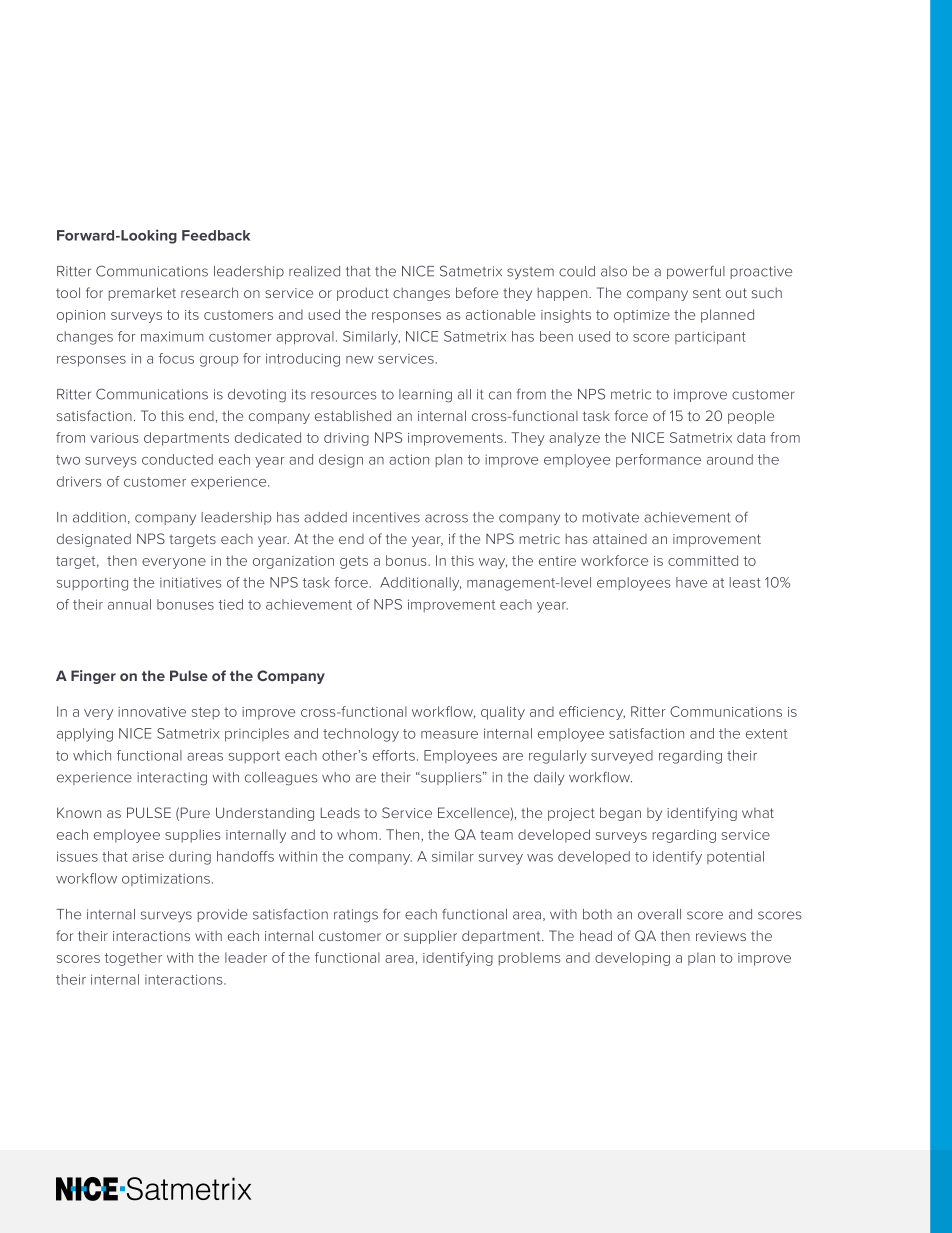  Describe the element at coordinates (363, 294) in the screenshot. I see `product` at that location.
